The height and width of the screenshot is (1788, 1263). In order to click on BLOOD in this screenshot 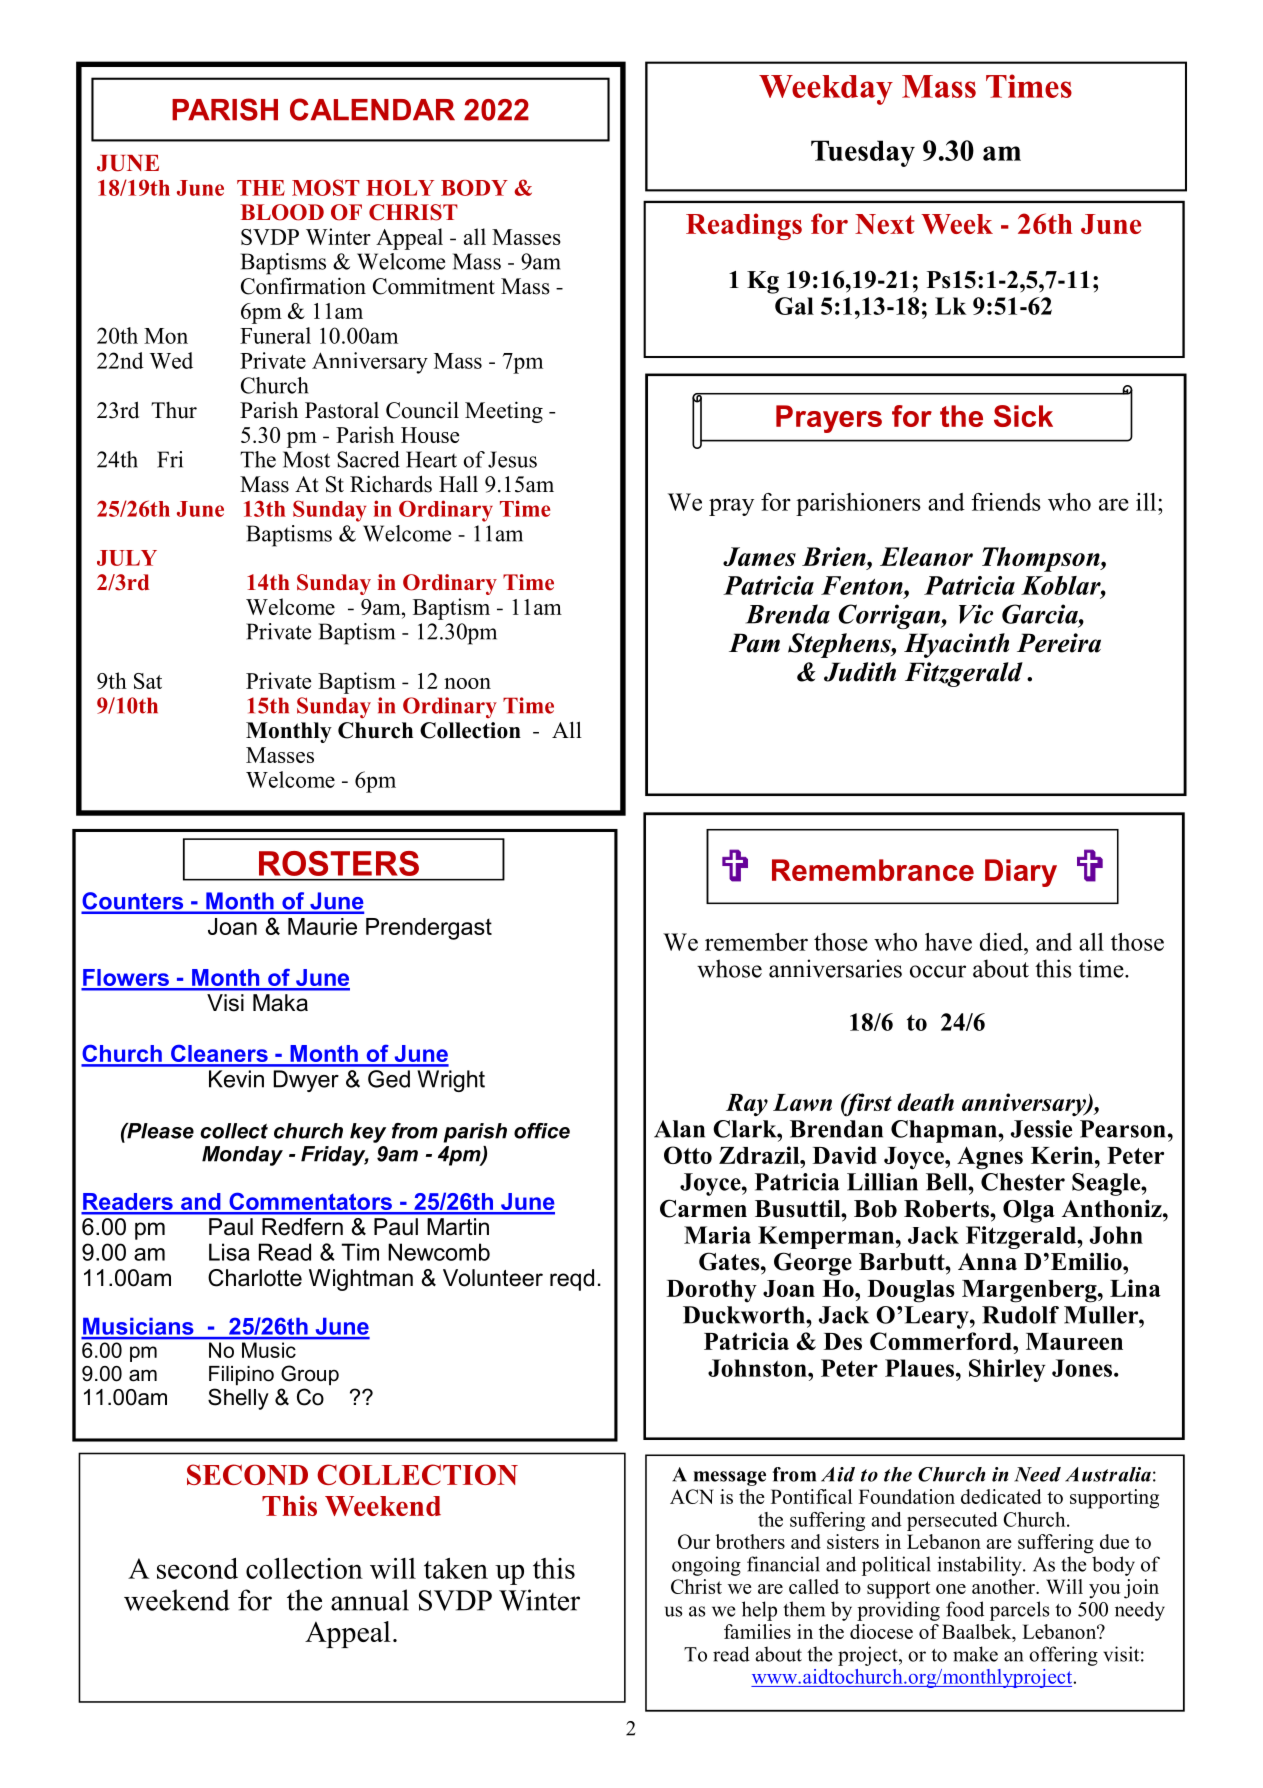, I will do `click(282, 212)`.
